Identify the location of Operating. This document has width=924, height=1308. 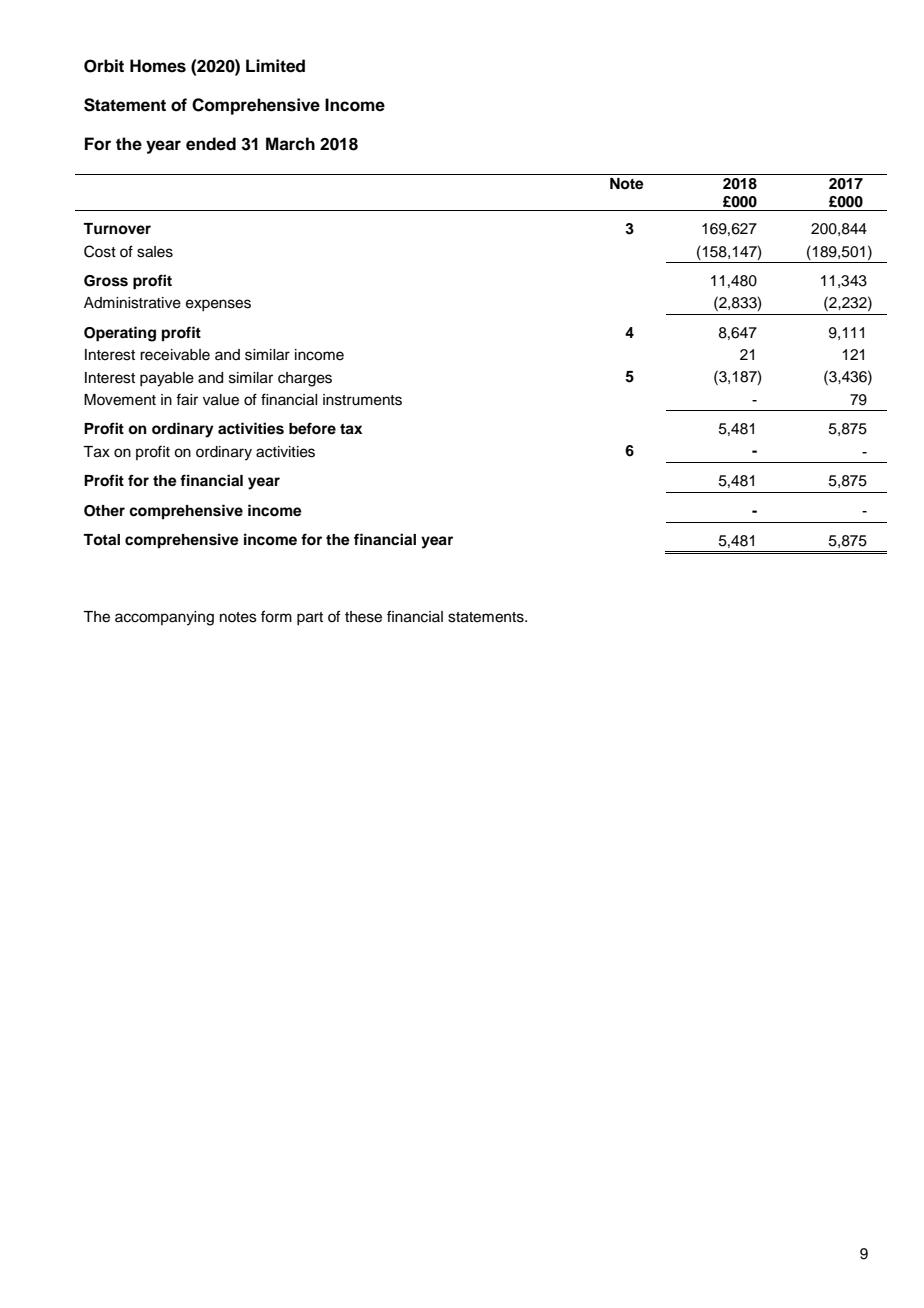
(120, 334).
